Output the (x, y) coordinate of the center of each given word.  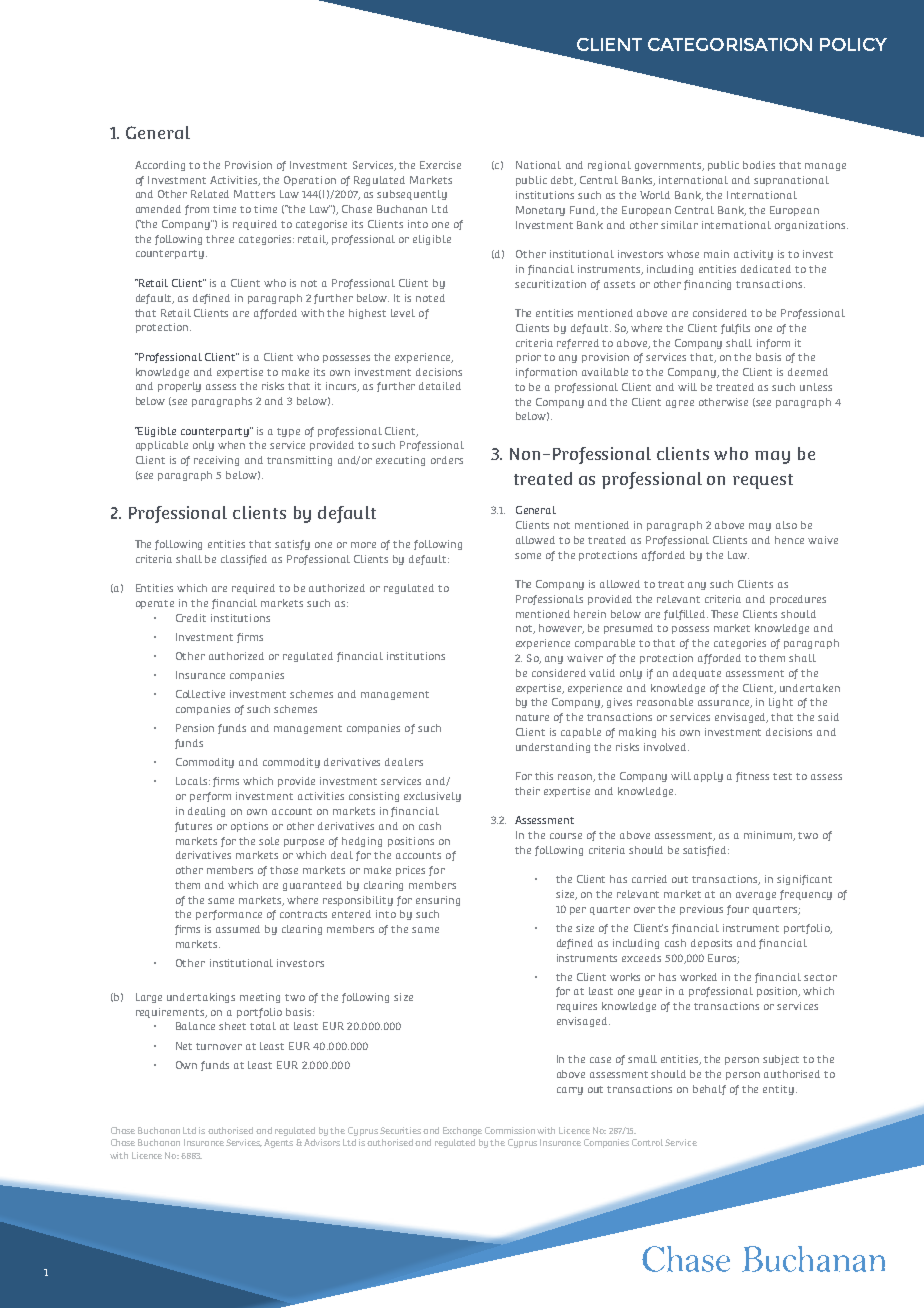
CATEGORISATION (730, 44)
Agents (278, 1143)
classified (244, 560)
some (528, 556)
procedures (798, 600)
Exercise (440, 165)
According (160, 166)
